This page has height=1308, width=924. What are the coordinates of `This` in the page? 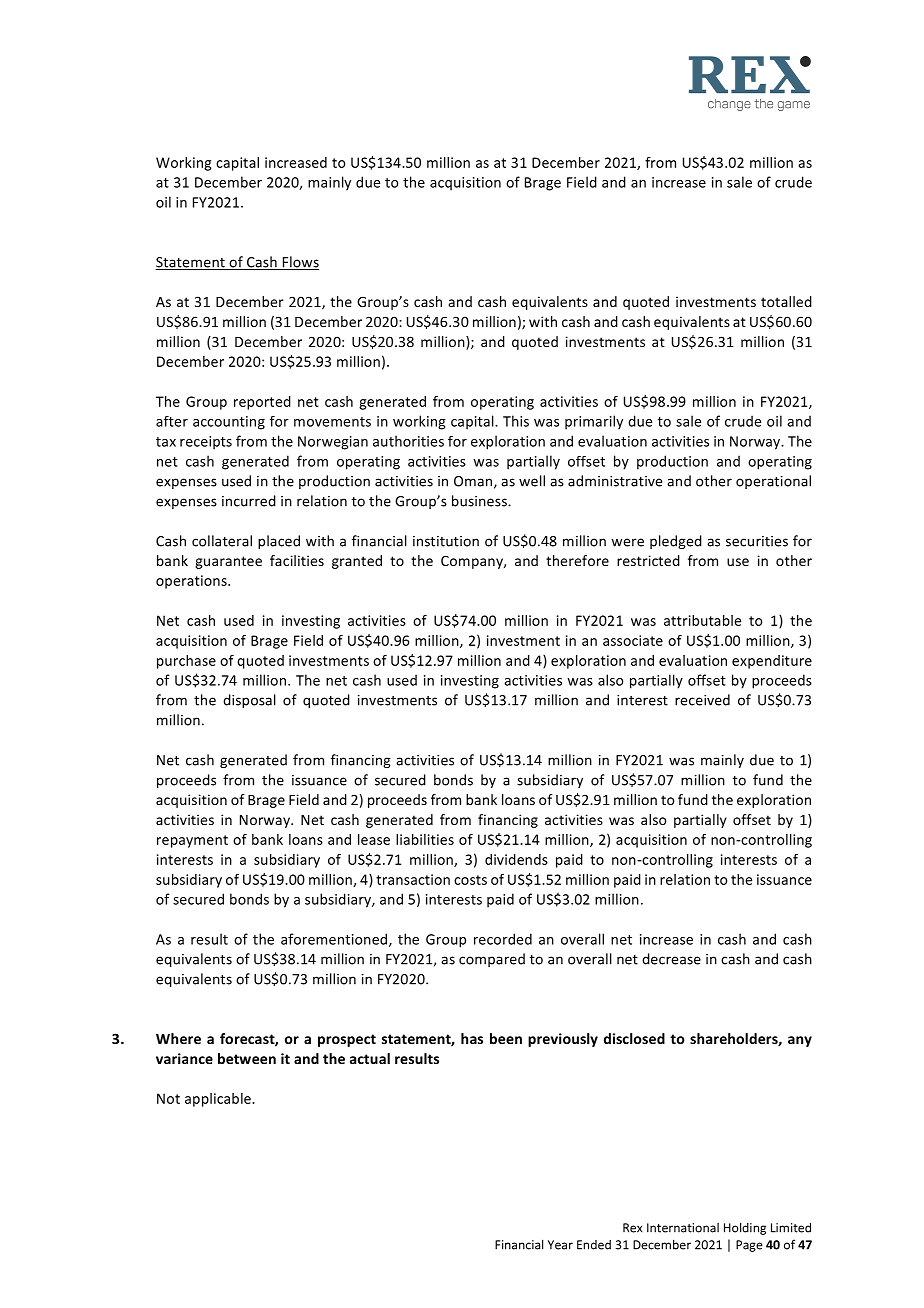 It's located at (516, 421).
